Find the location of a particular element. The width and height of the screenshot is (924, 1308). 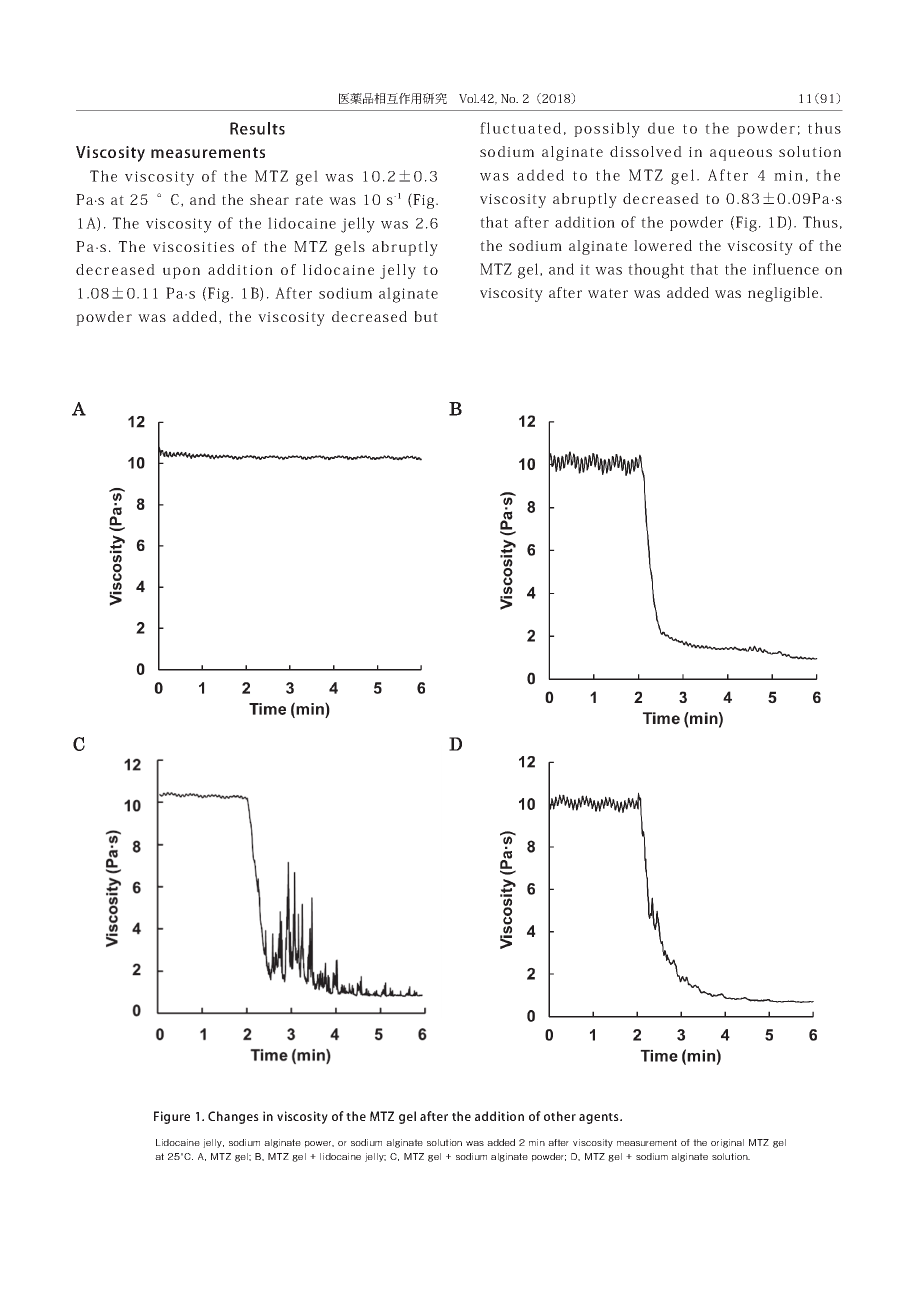

rate is located at coordinates (309, 200).
